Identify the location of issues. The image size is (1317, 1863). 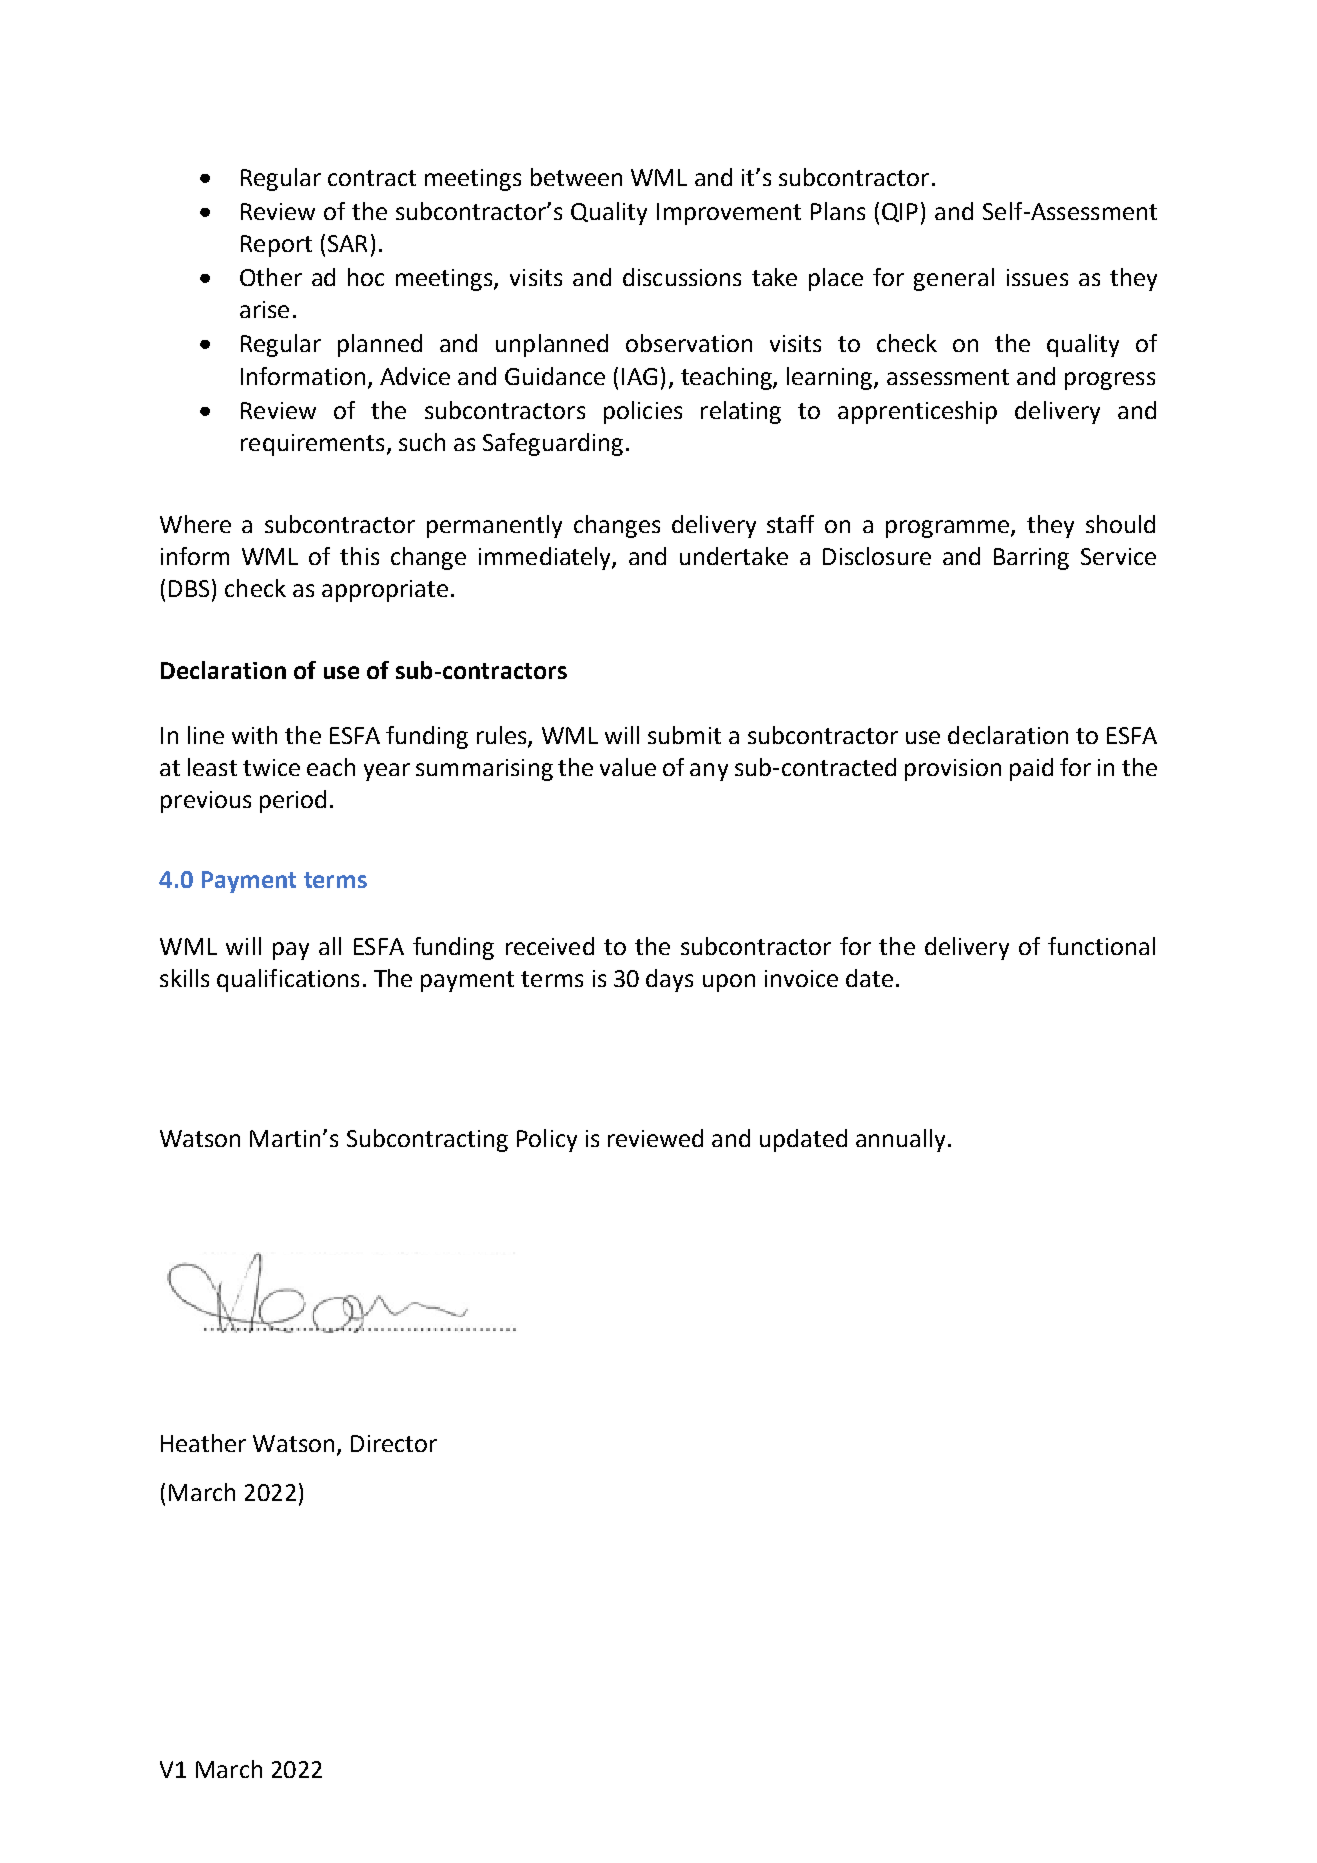
(1037, 277).
